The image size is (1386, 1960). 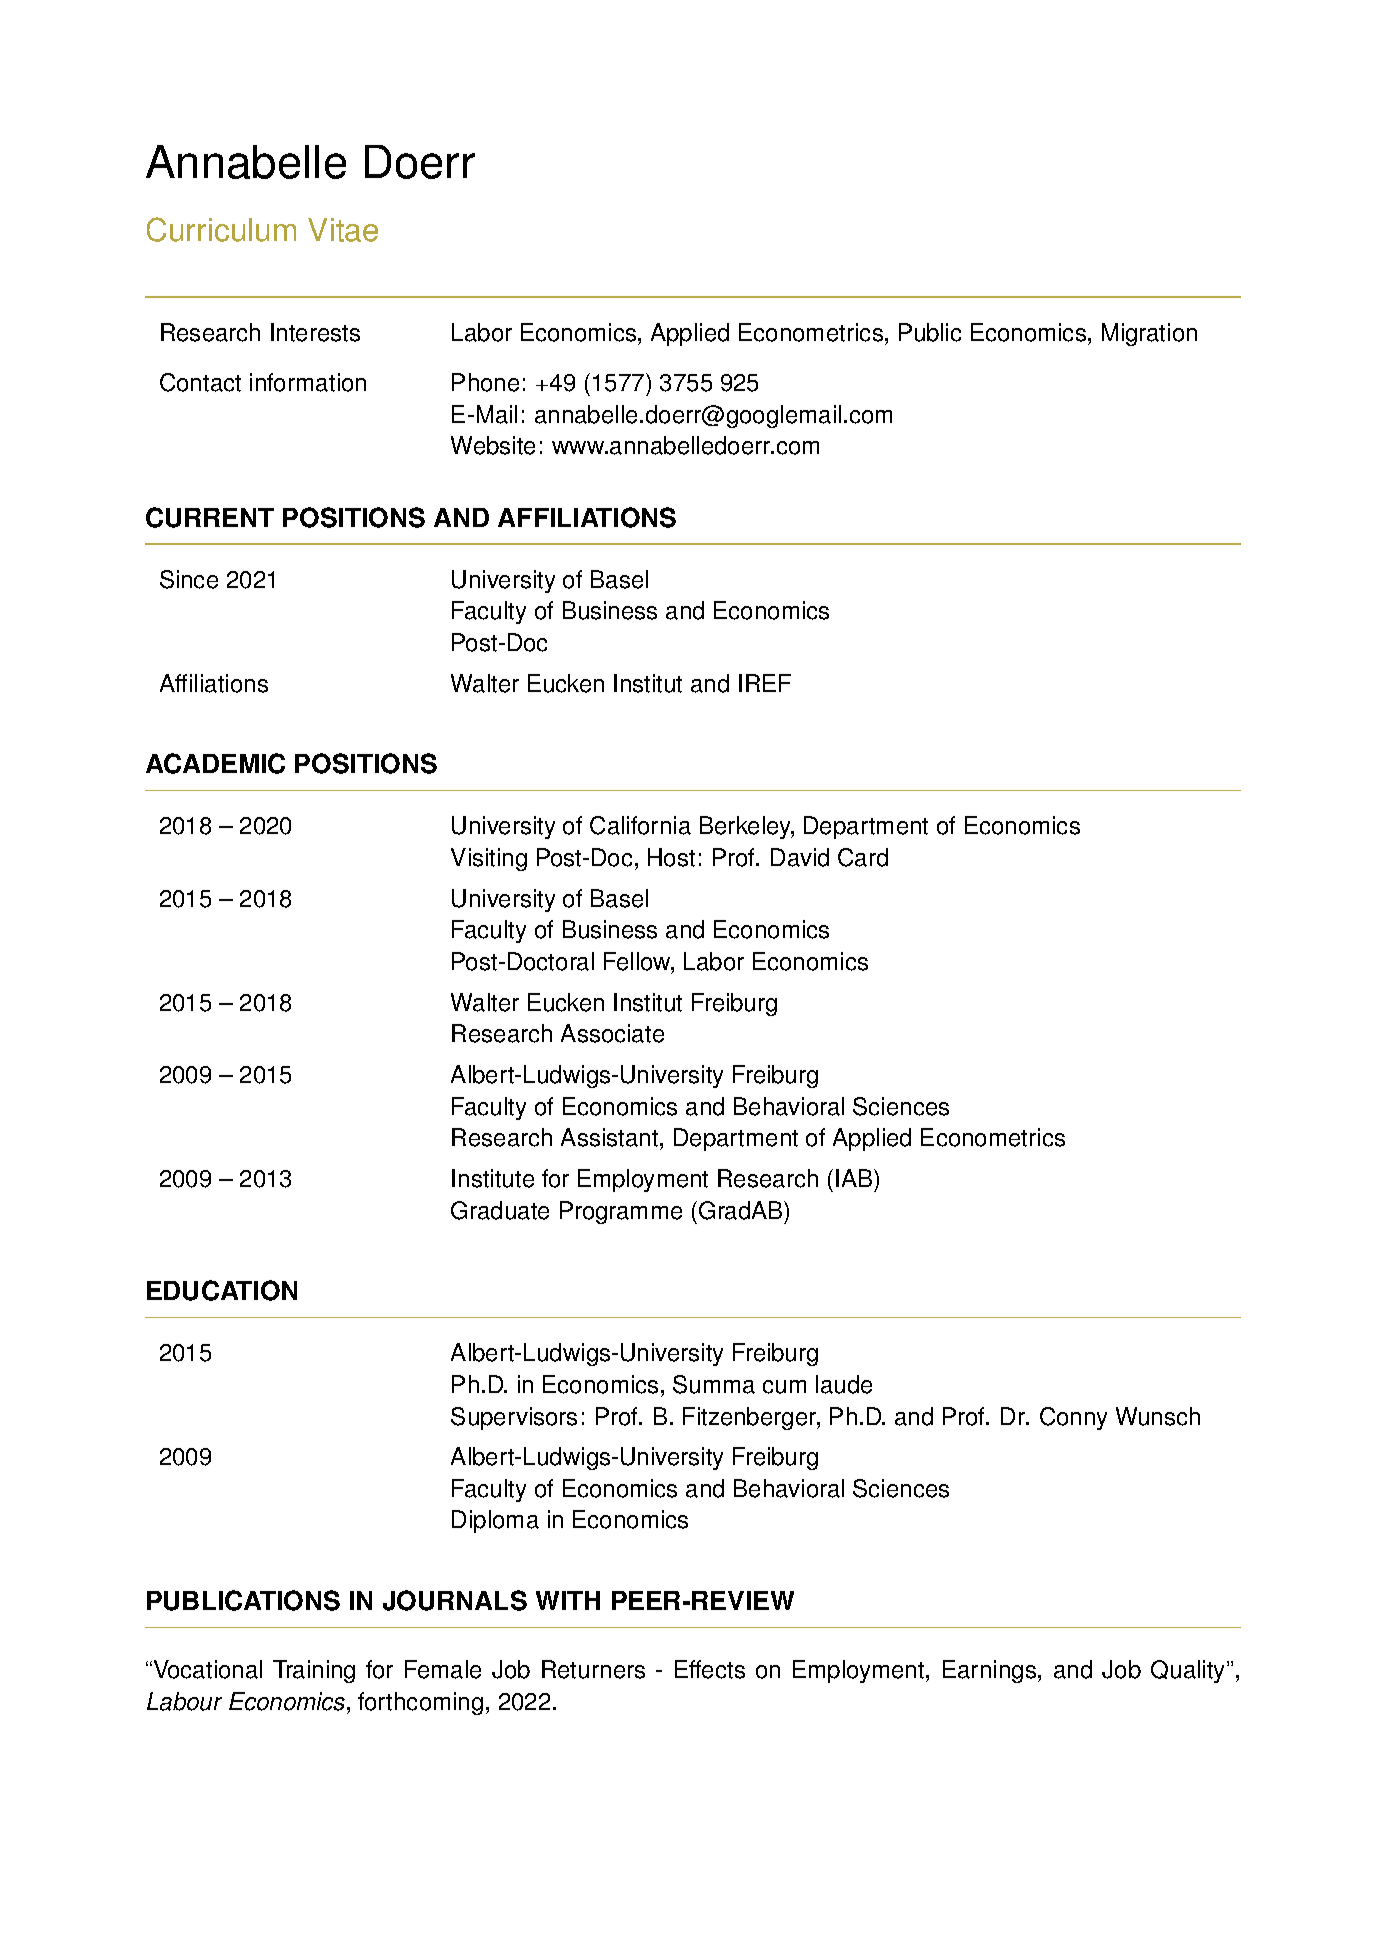 What do you see at coordinates (710, 1669) in the screenshot?
I see `Effects` at bounding box center [710, 1669].
